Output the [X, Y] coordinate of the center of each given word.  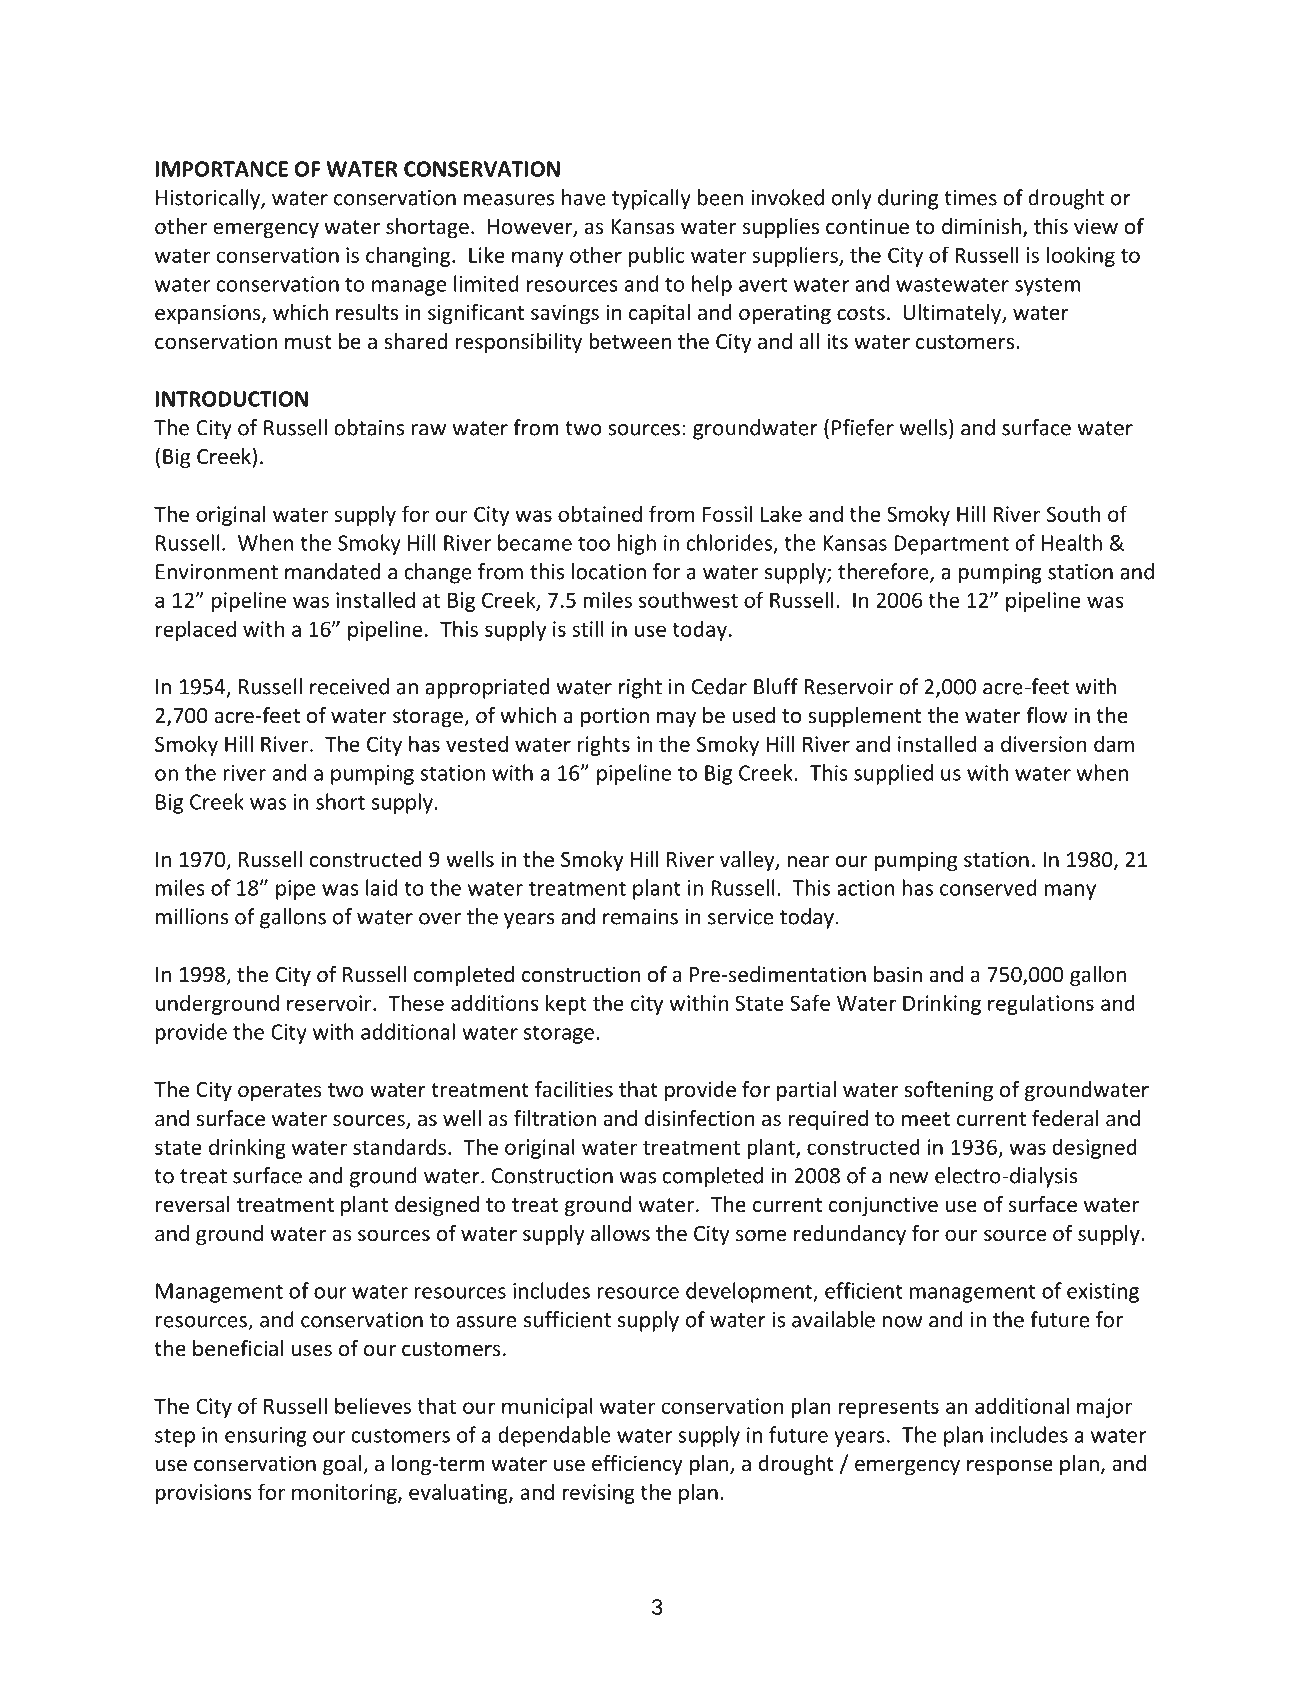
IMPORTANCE [222, 169]
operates [280, 1092]
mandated [332, 571]
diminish [981, 226]
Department [951, 545]
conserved [988, 887]
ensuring [266, 1437]
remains [640, 917]
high [637, 544]
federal [1065, 1118]
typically [651, 199]
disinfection [700, 1118]
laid [381, 887]
